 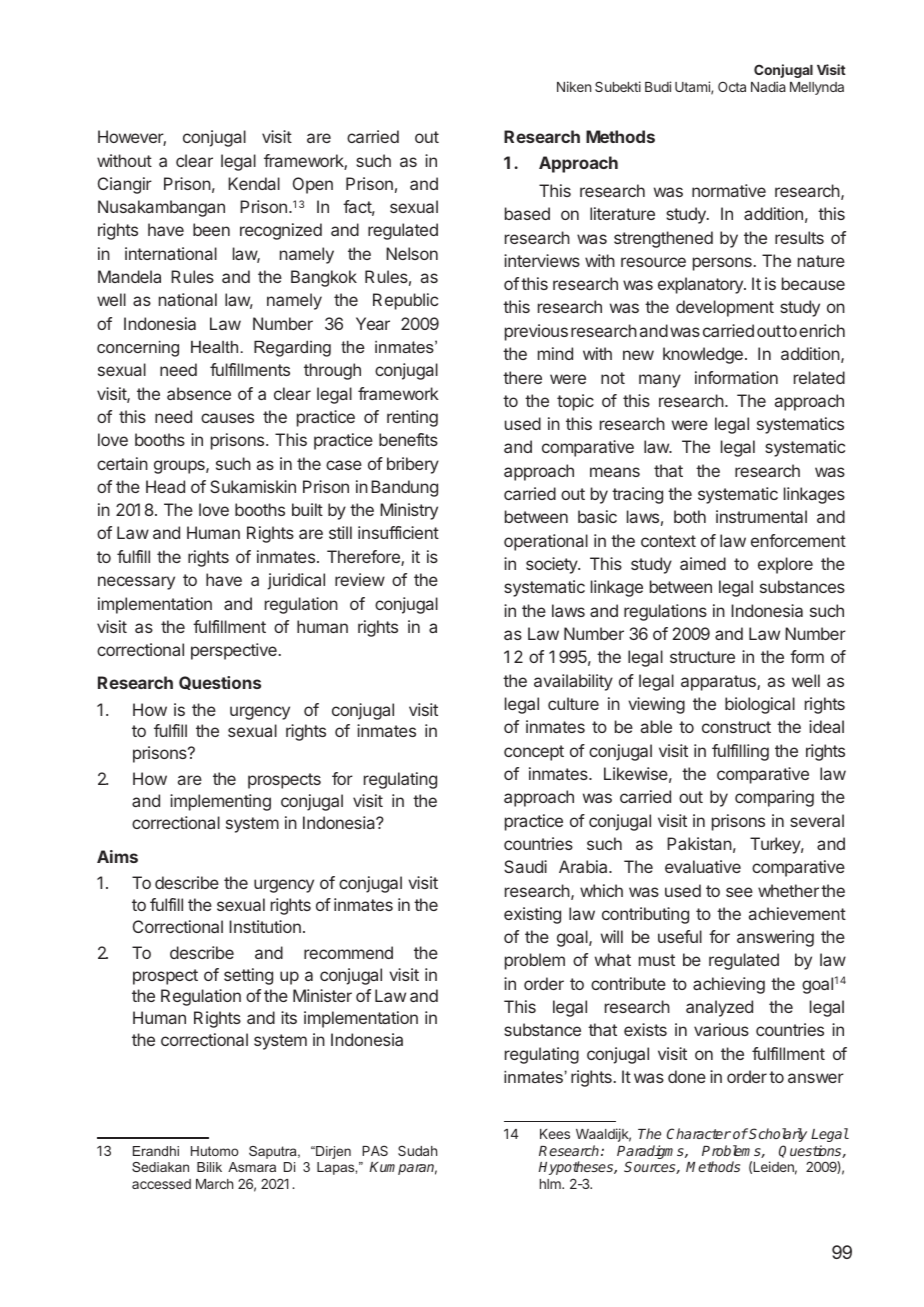 I want to click on based, so click(x=527, y=213).
